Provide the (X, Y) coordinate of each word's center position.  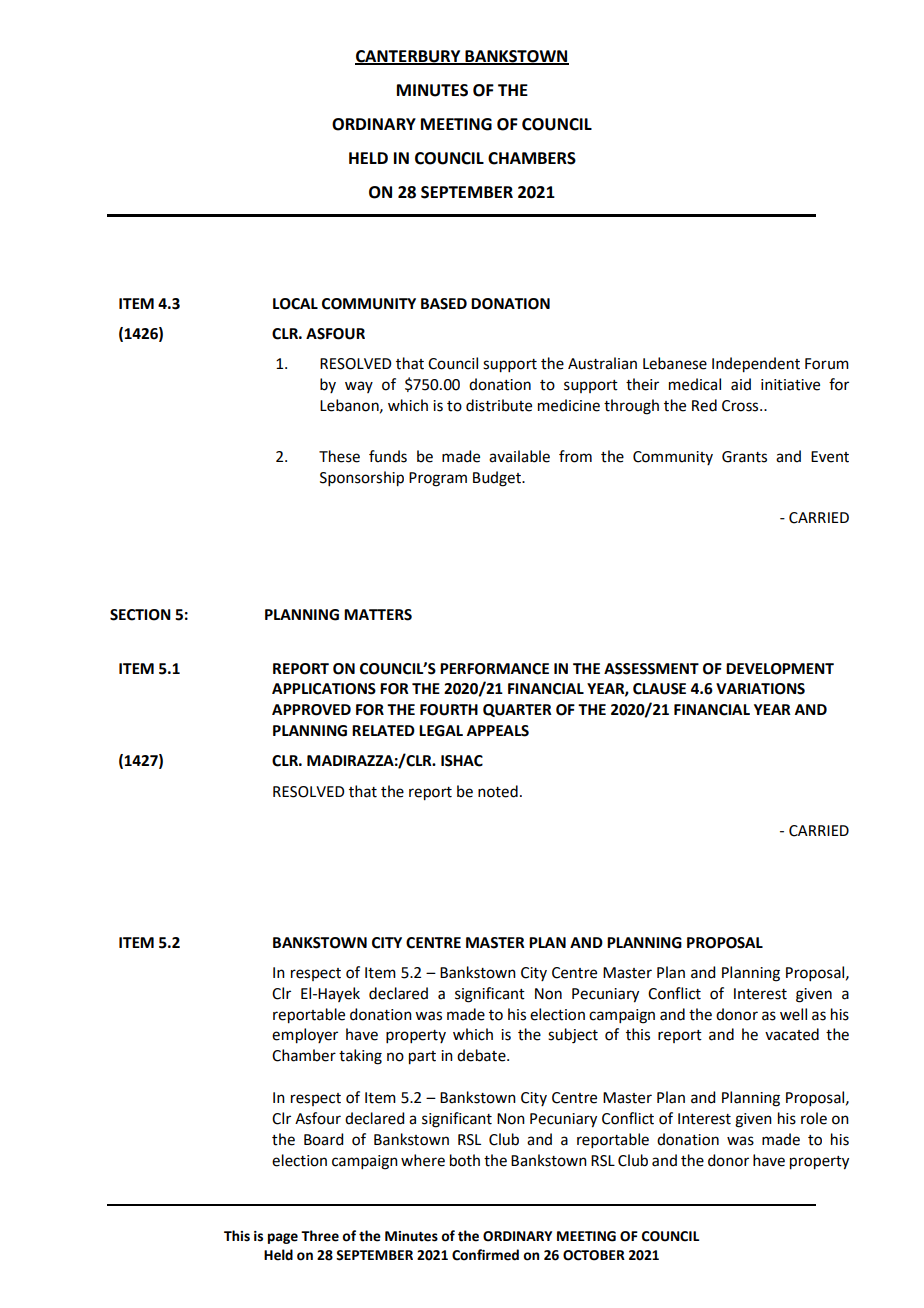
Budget (498, 479)
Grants (744, 457)
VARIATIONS (760, 689)
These (339, 456)
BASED (444, 304)
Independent (756, 365)
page (283, 1238)
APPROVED (311, 710)
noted (498, 791)
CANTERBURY (409, 57)
